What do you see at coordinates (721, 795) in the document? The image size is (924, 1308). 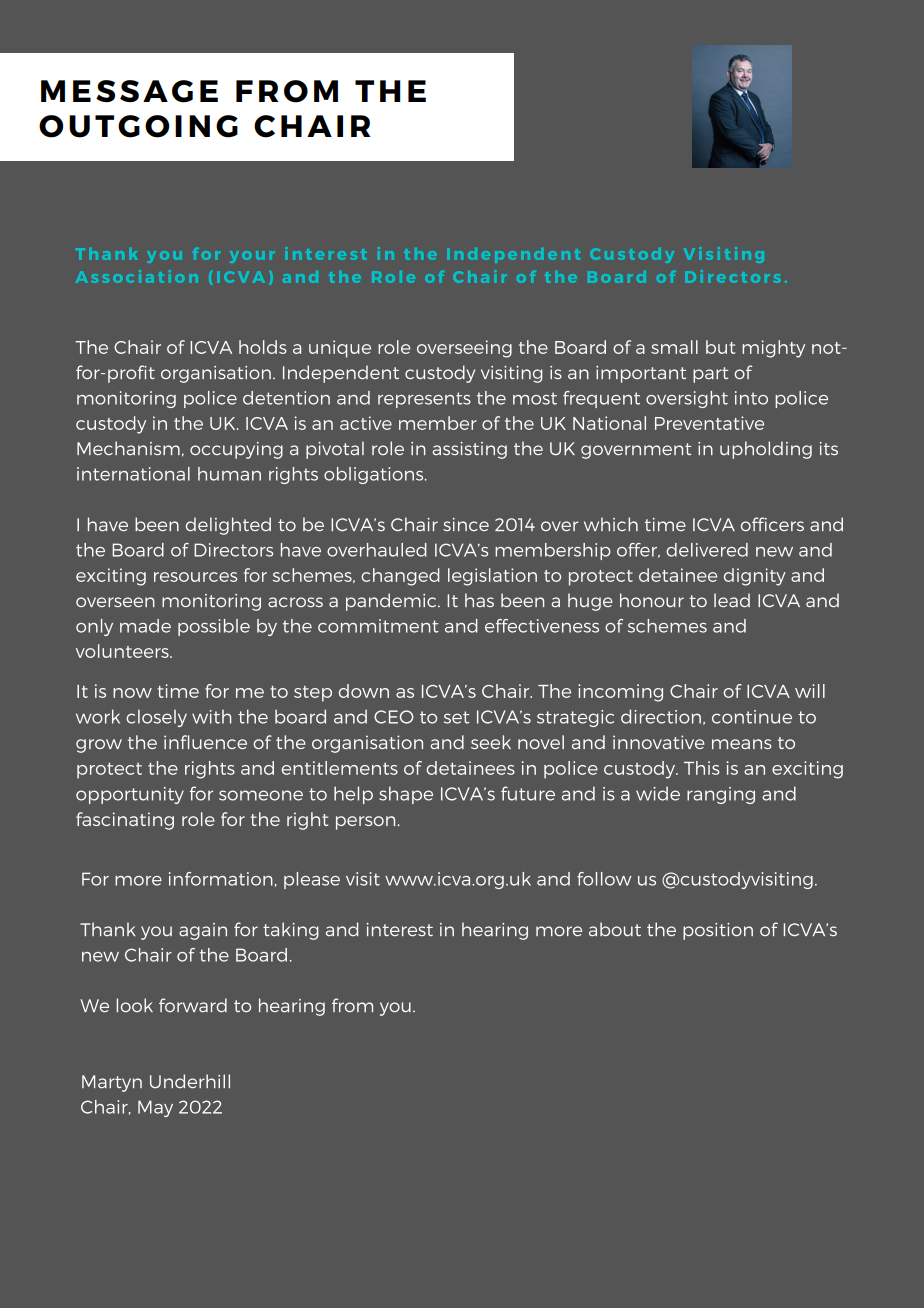 I see `ranging` at bounding box center [721, 795].
